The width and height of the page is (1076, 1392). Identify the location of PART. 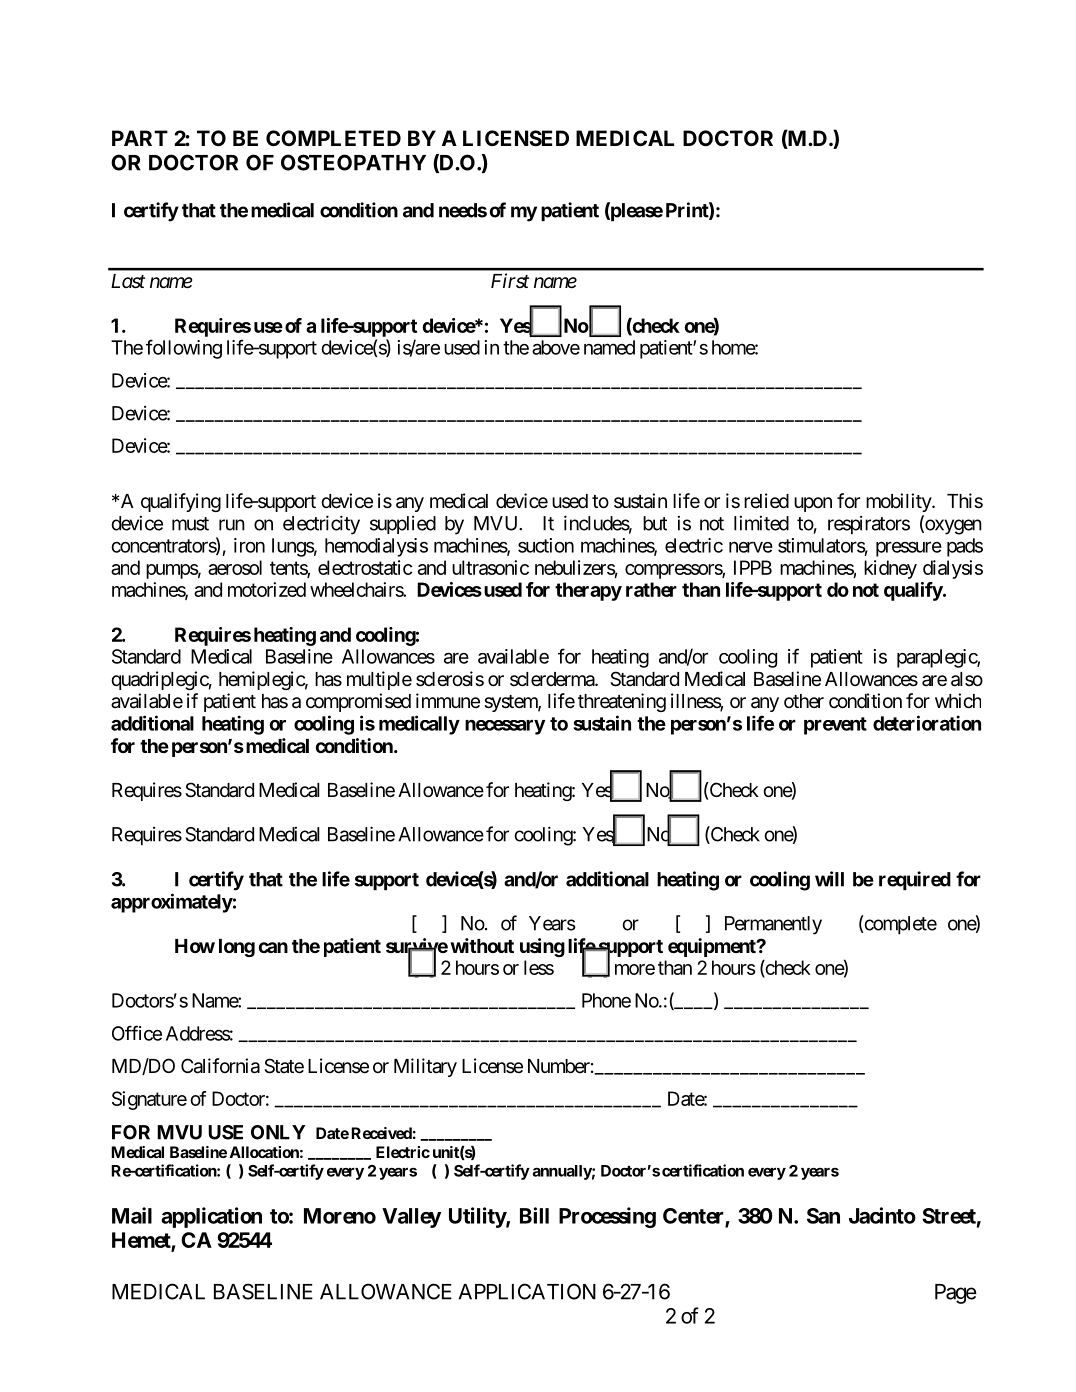
(140, 138).
